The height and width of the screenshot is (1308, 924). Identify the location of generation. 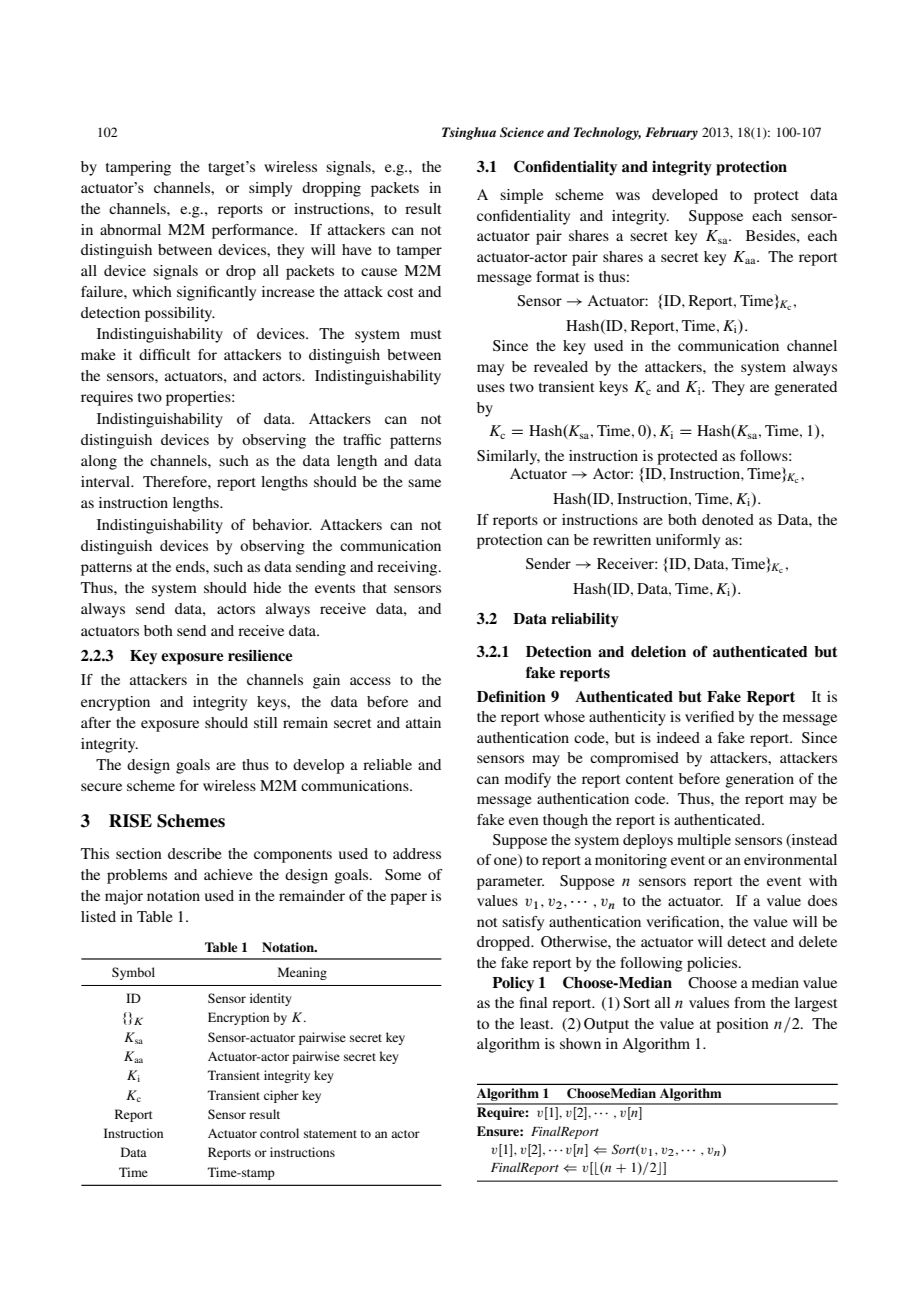
(759, 780).
